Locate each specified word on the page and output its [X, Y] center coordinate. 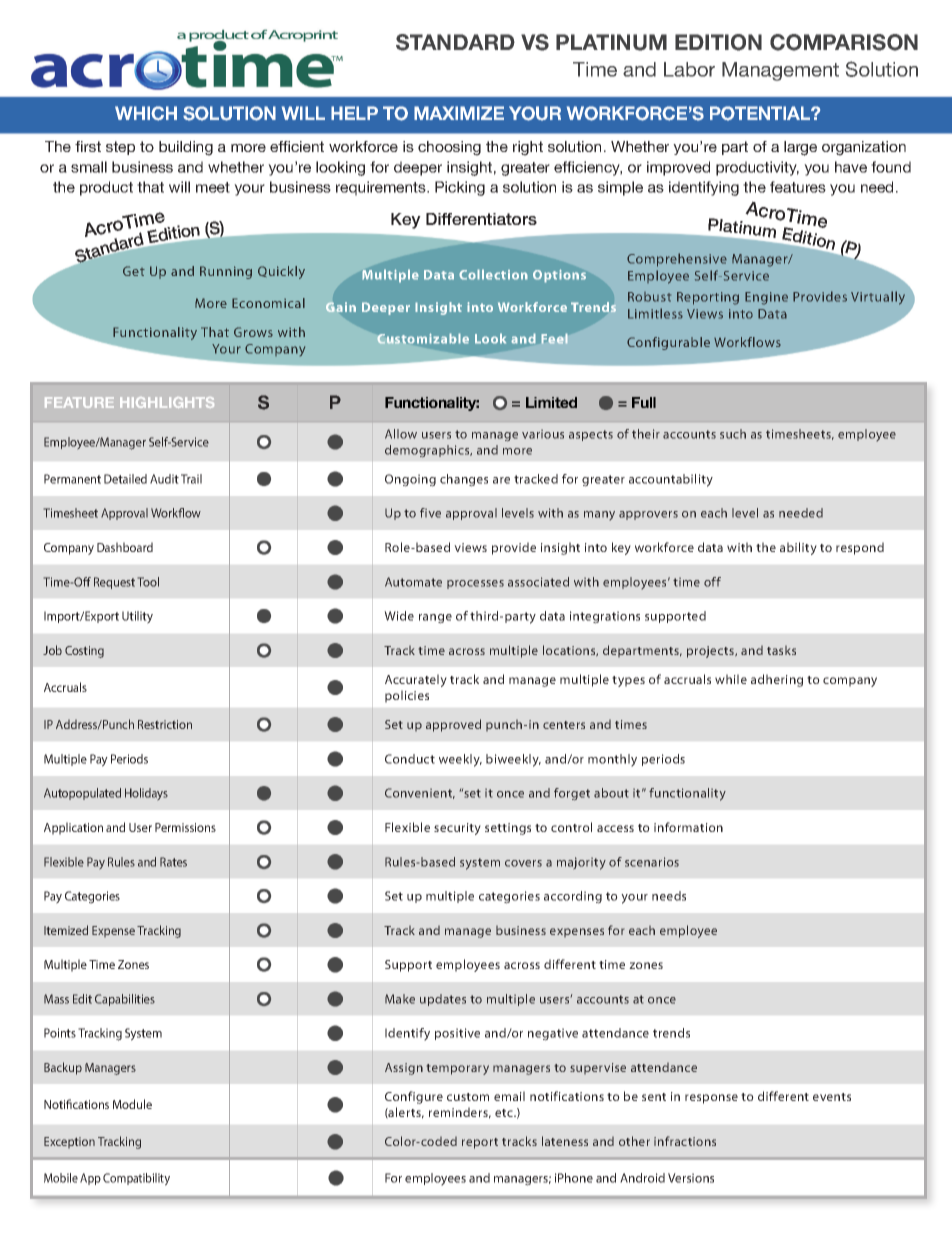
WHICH [146, 113]
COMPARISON [844, 42]
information [688, 827]
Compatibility [136, 1179]
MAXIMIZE [459, 113]
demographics [428, 451]
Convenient [420, 793]
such [733, 434]
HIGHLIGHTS [167, 402]
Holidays [146, 794]
